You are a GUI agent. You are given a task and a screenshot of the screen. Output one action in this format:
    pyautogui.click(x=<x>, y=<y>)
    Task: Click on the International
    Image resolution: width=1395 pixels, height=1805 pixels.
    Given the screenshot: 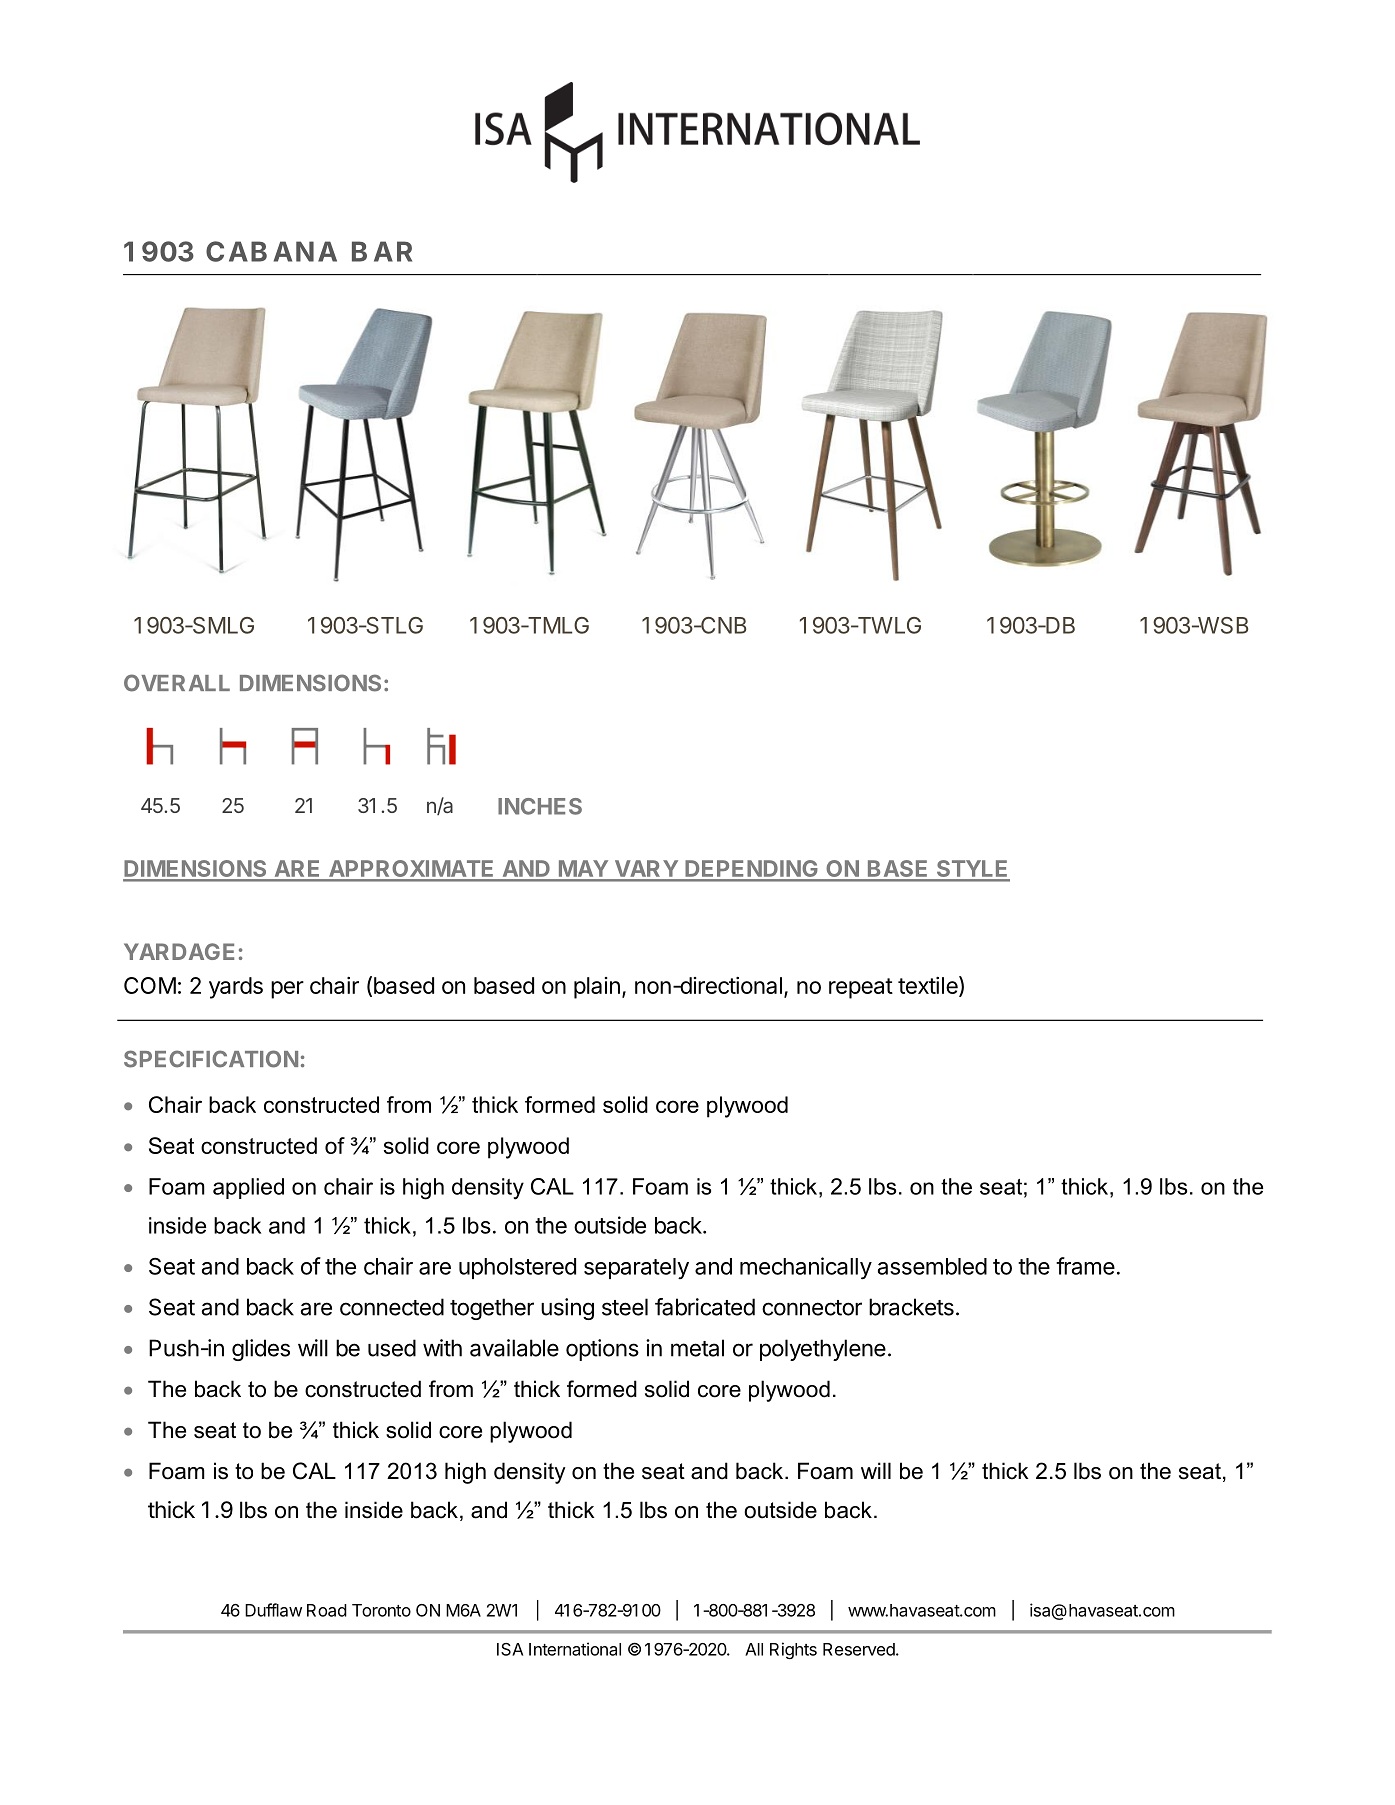 What is the action you would take?
    pyautogui.click(x=575, y=1649)
